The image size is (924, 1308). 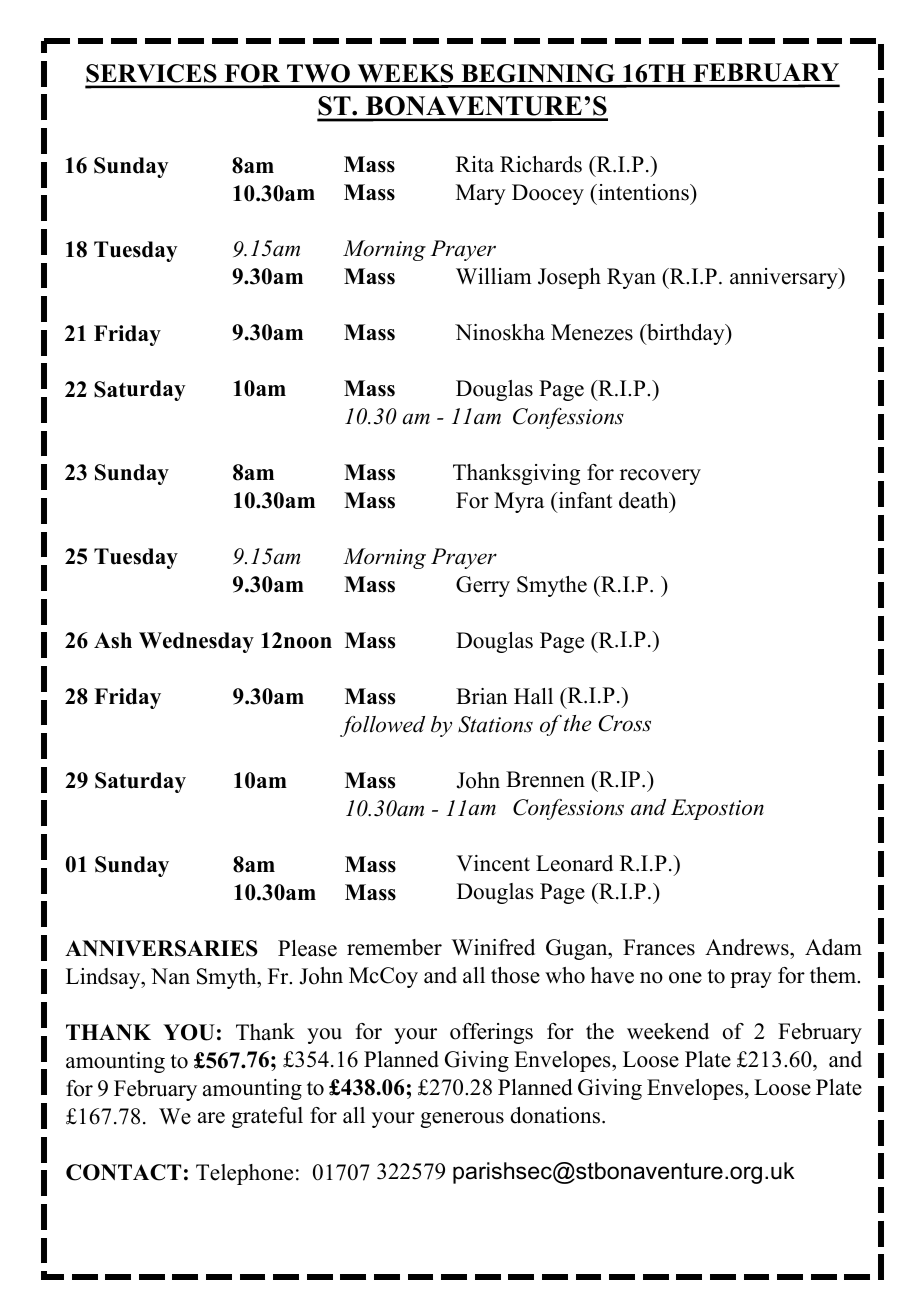 What do you see at coordinates (519, 502) in the page?
I see `Myra` at bounding box center [519, 502].
